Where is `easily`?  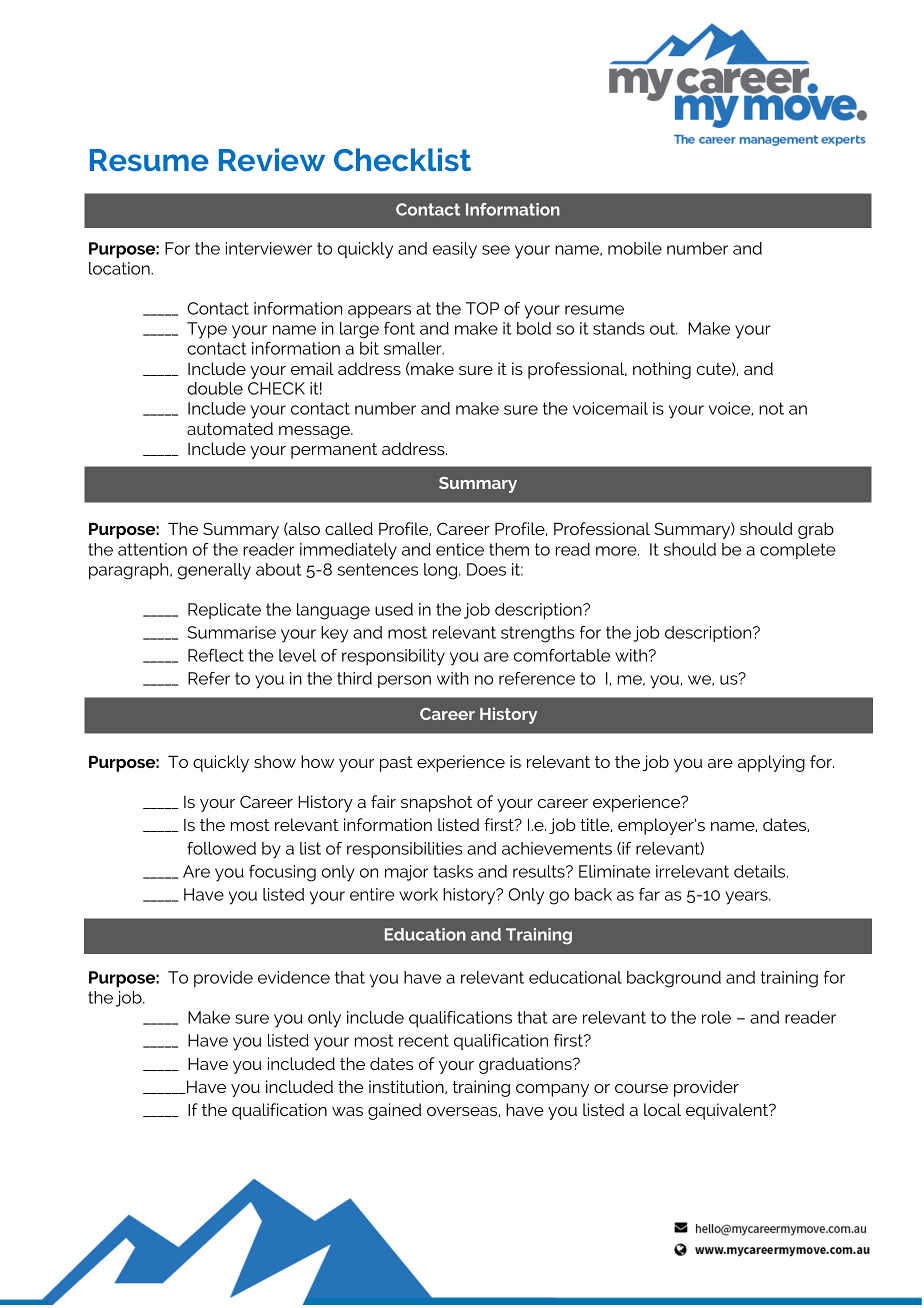
easily is located at coordinates (455, 250).
